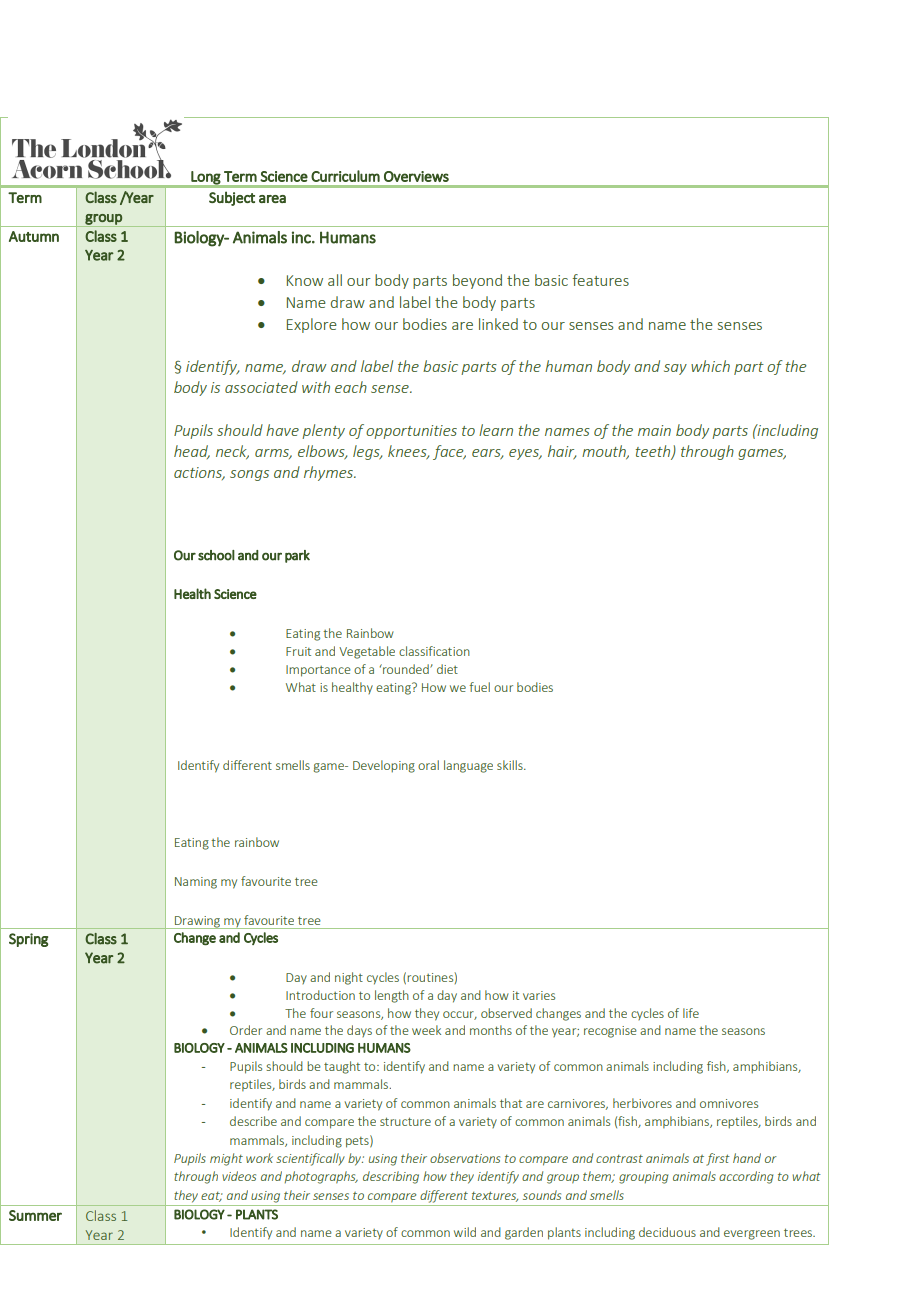 This image has height=1308, width=924. Describe the element at coordinates (298, 651) in the image. I see `Fruit` at that location.
